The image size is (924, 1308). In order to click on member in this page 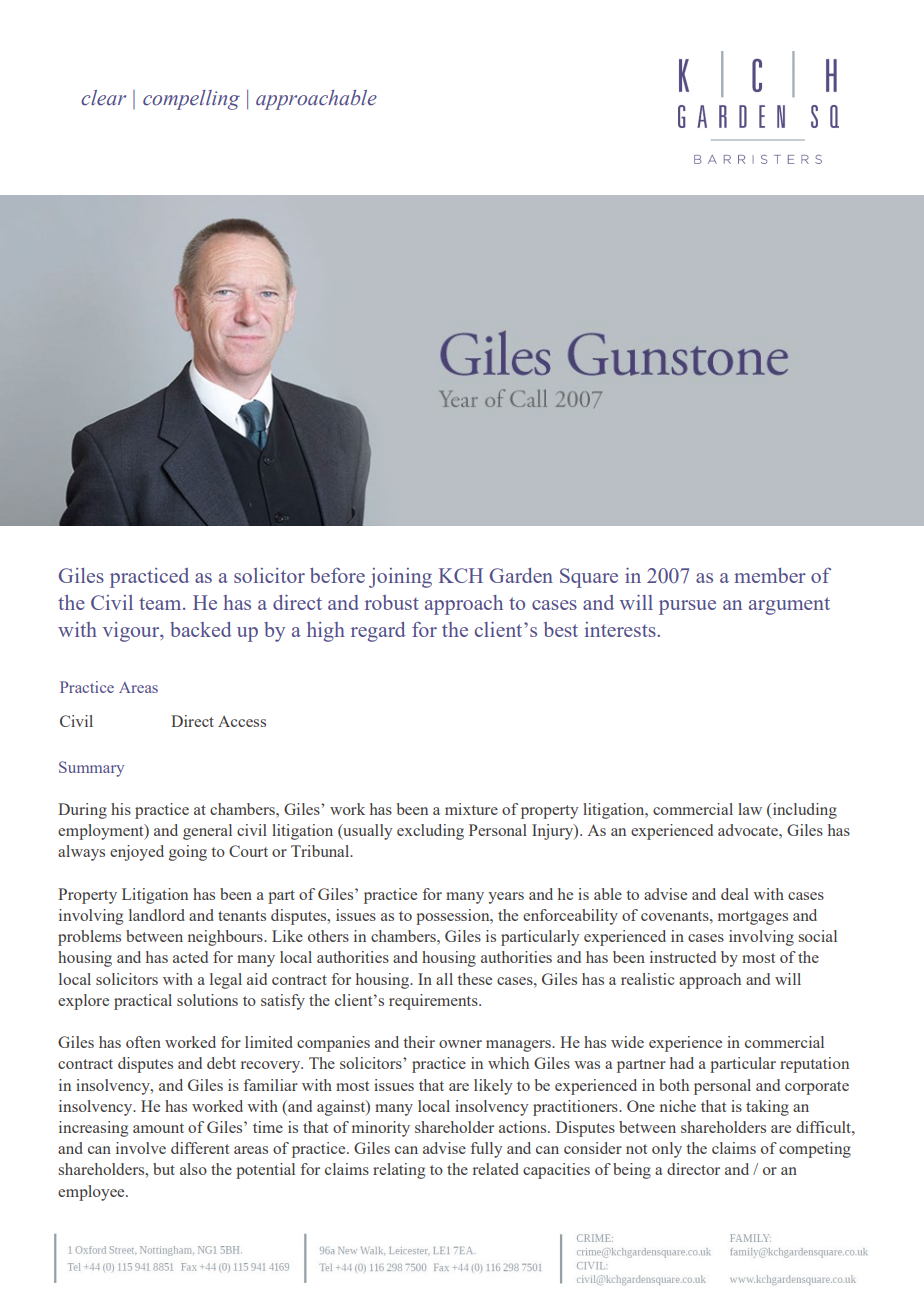, I will do `click(770, 575)`.
